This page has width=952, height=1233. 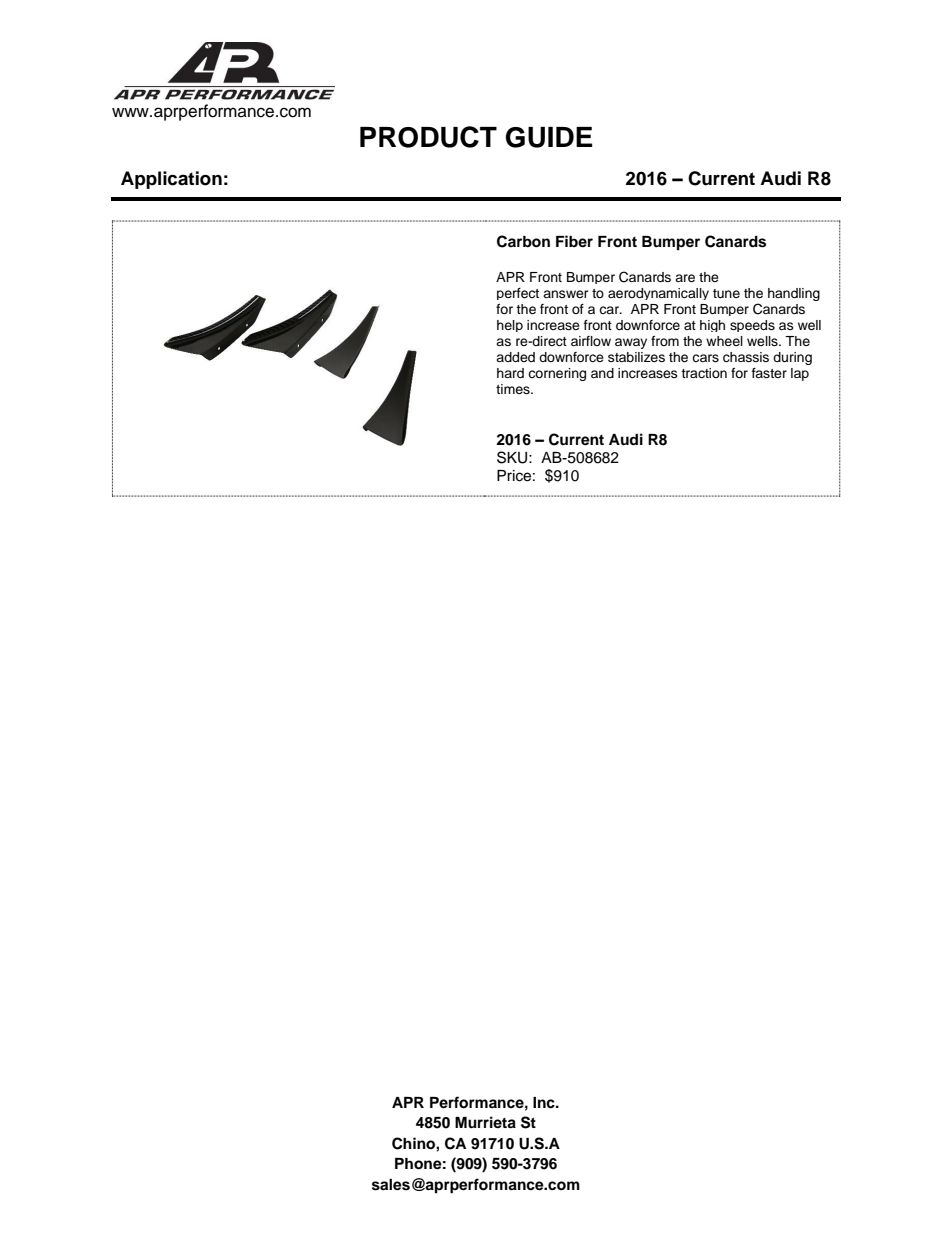 What do you see at coordinates (549, 137) in the page?
I see `GUIDE` at bounding box center [549, 137].
